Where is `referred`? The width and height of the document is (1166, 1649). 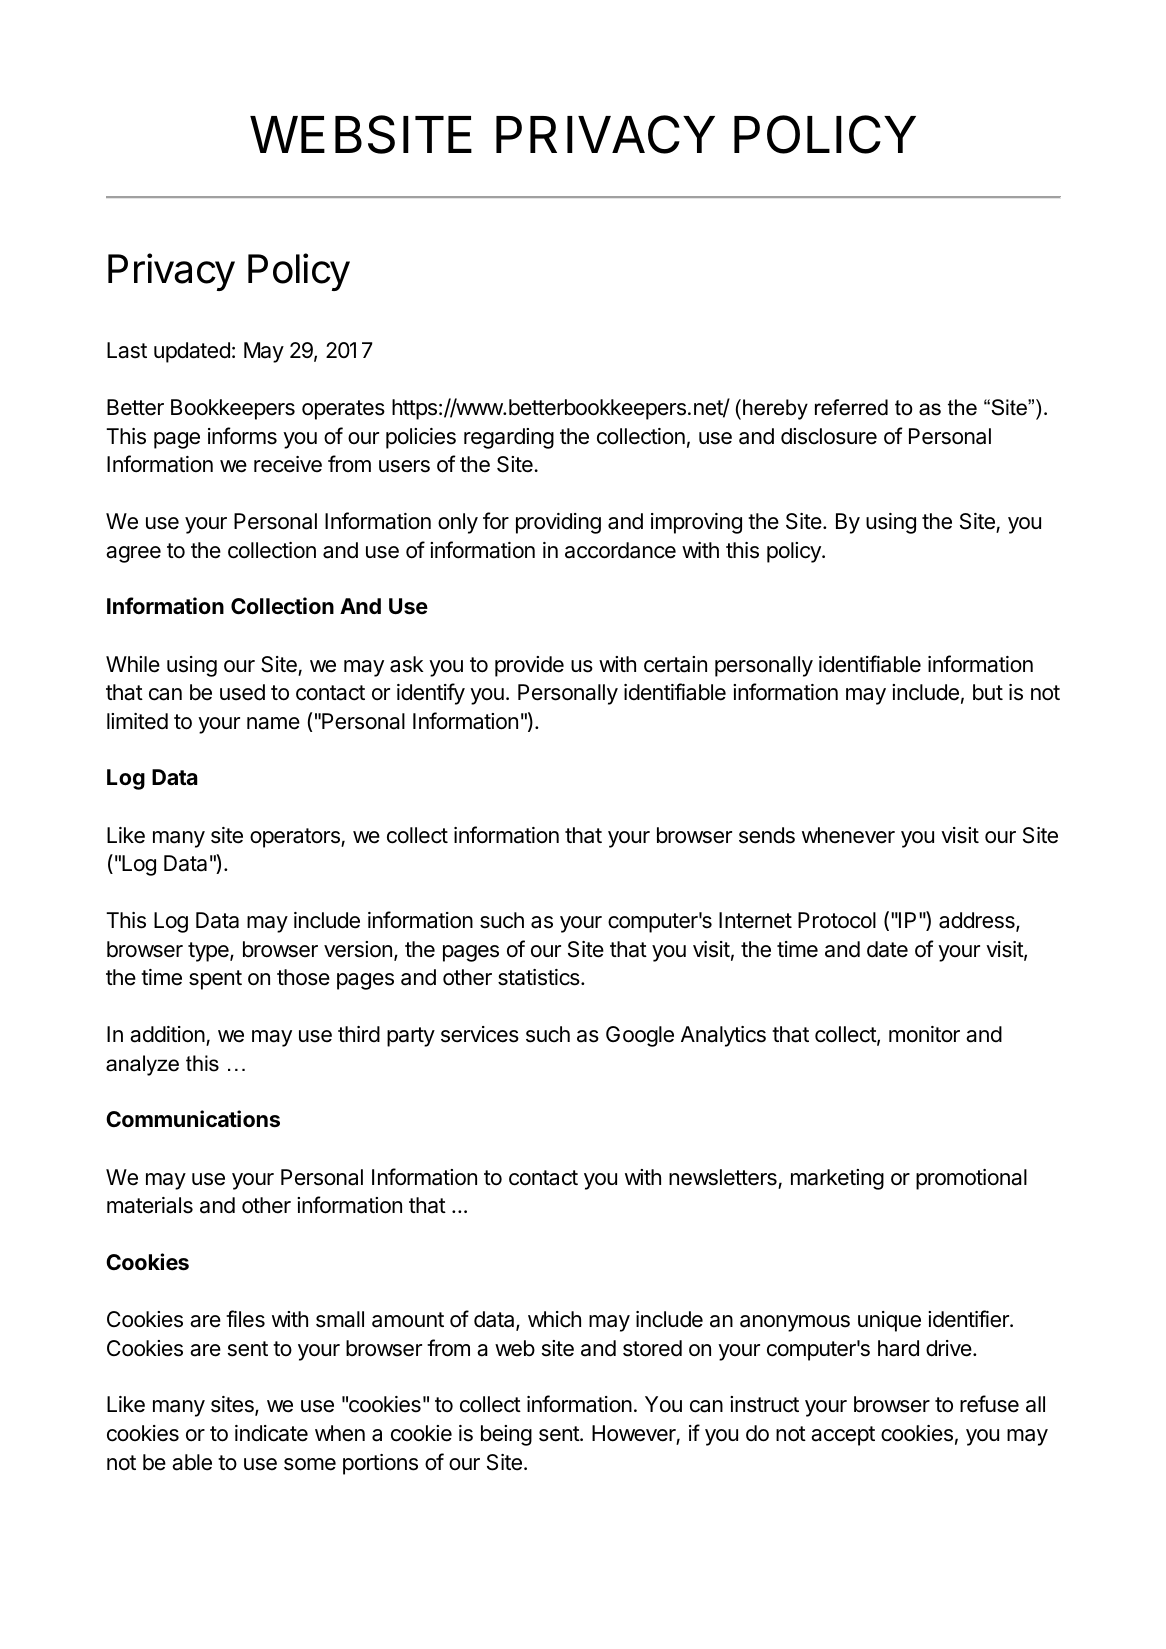
referred is located at coordinates (851, 407).
